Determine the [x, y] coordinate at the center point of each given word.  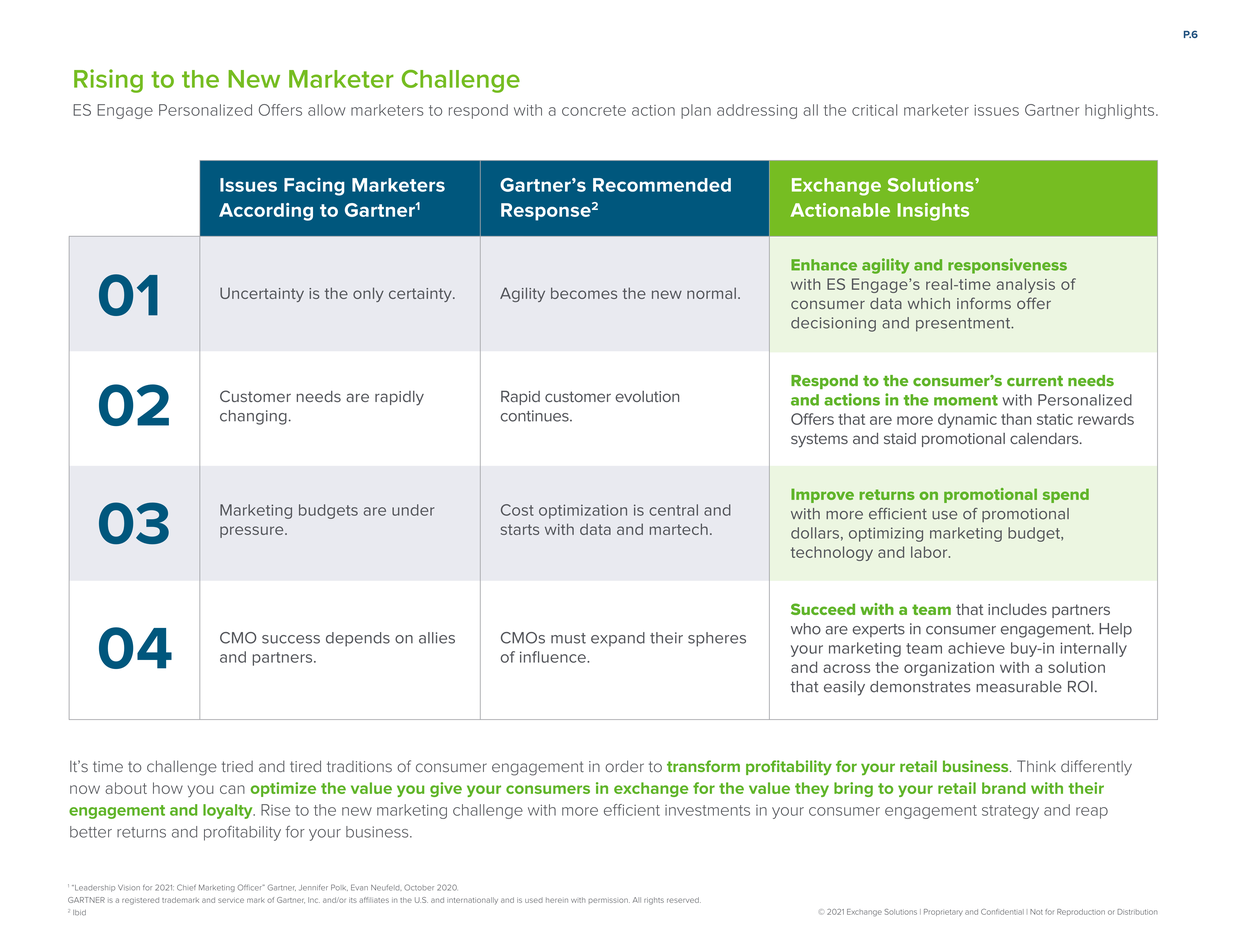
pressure [253, 532]
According [266, 212]
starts [520, 529]
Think [1036, 766]
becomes [584, 293]
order [624, 766]
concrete [594, 110]
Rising [108, 81]
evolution [647, 396]
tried [237, 766]
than [1016, 419]
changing [253, 417]
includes [1017, 609]
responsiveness [1007, 266]
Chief [186, 887]
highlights [1121, 111]
